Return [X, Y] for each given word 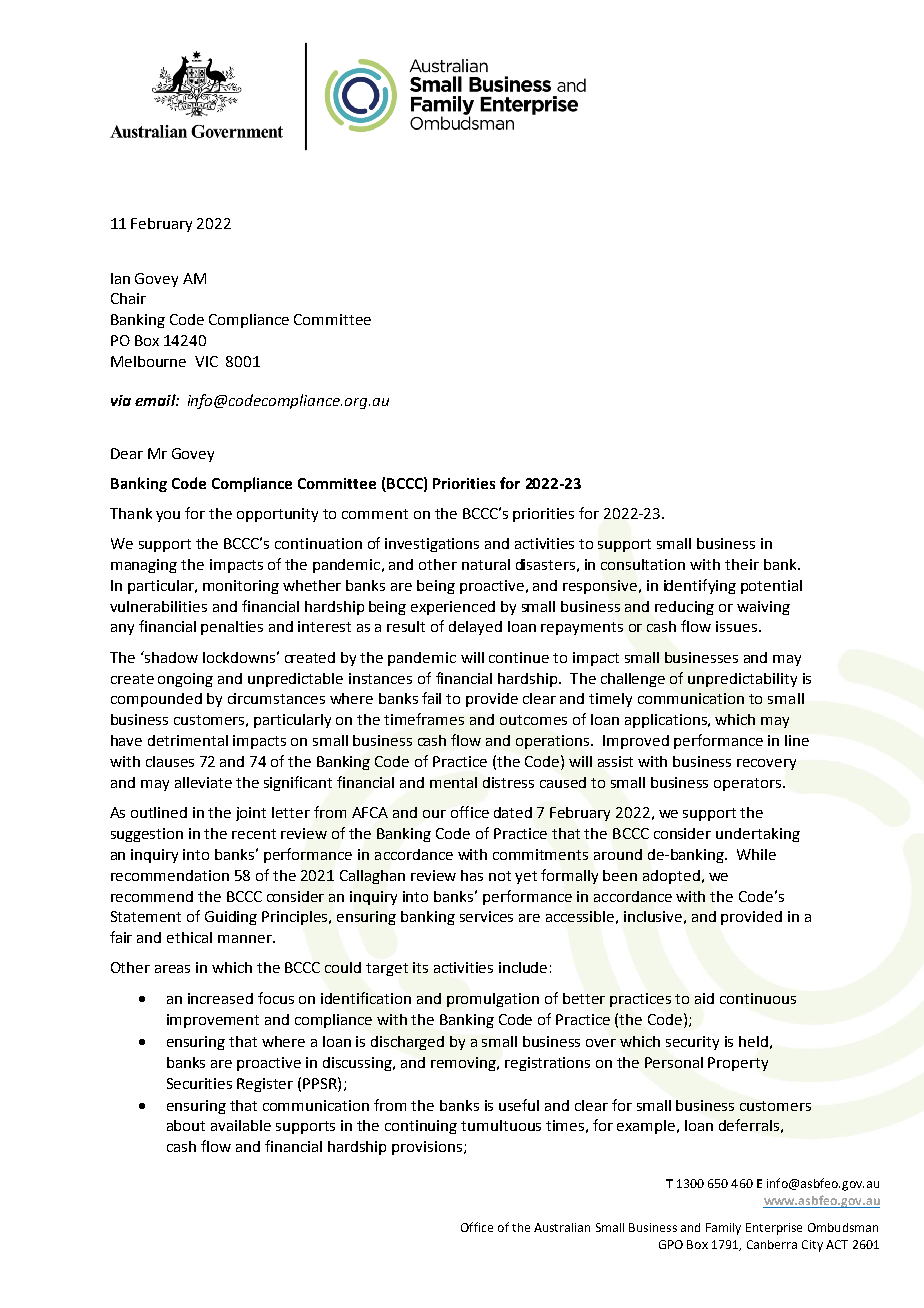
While [756, 854]
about [186, 1125]
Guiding [231, 918]
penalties [232, 628]
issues [736, 626]
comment [375, 514]
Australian [562, 1227]
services [486, 916]
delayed [475, 628]
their [742, 564]
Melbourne [148, 361]
